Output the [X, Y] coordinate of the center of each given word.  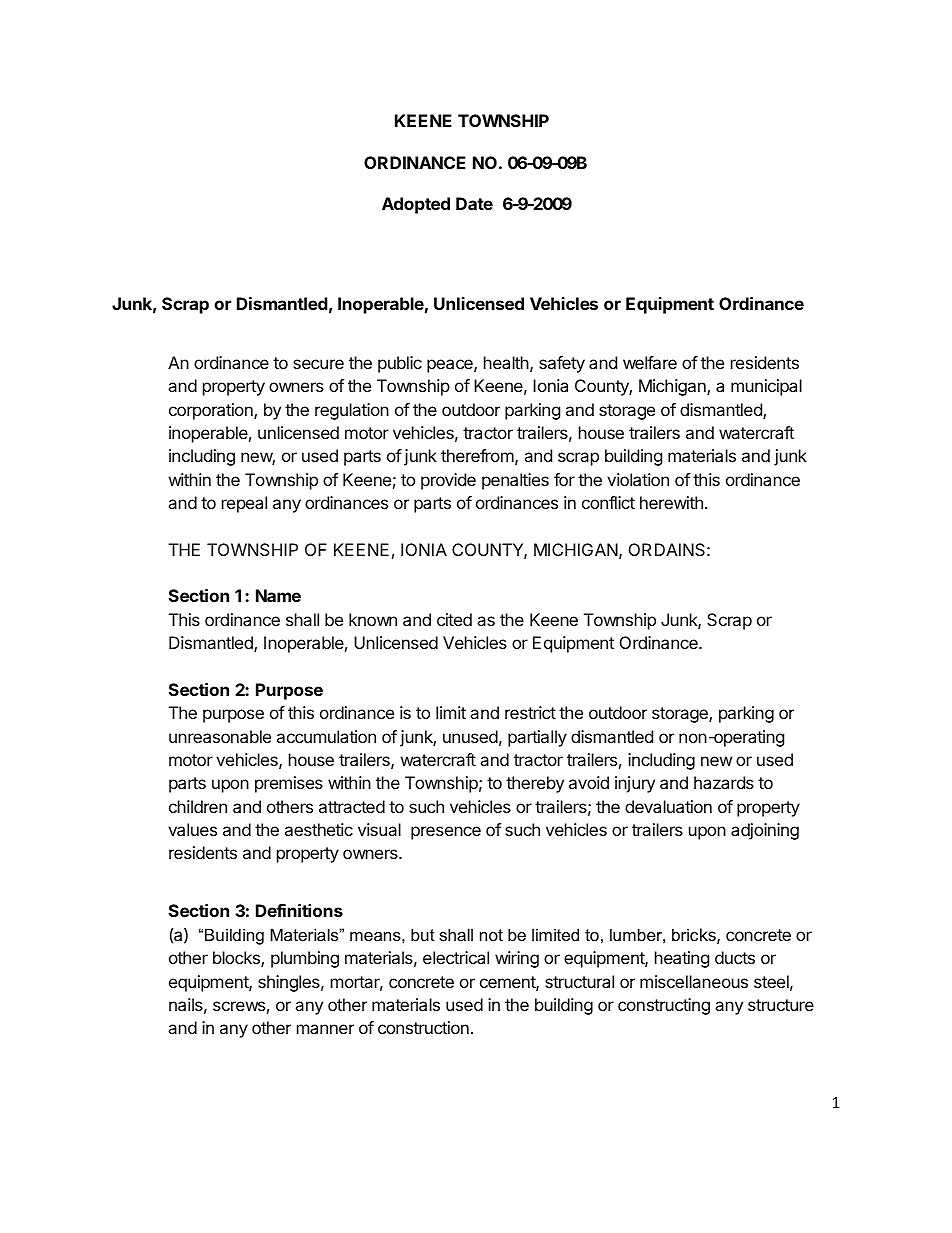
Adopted [416, 205]
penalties [515, 481]
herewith [671, 502]
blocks [237, 959]
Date [474, 203]
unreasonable [220, 736]
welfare [650, 362]
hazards [724, 782]
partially [537, 738]
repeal [244, 504]
